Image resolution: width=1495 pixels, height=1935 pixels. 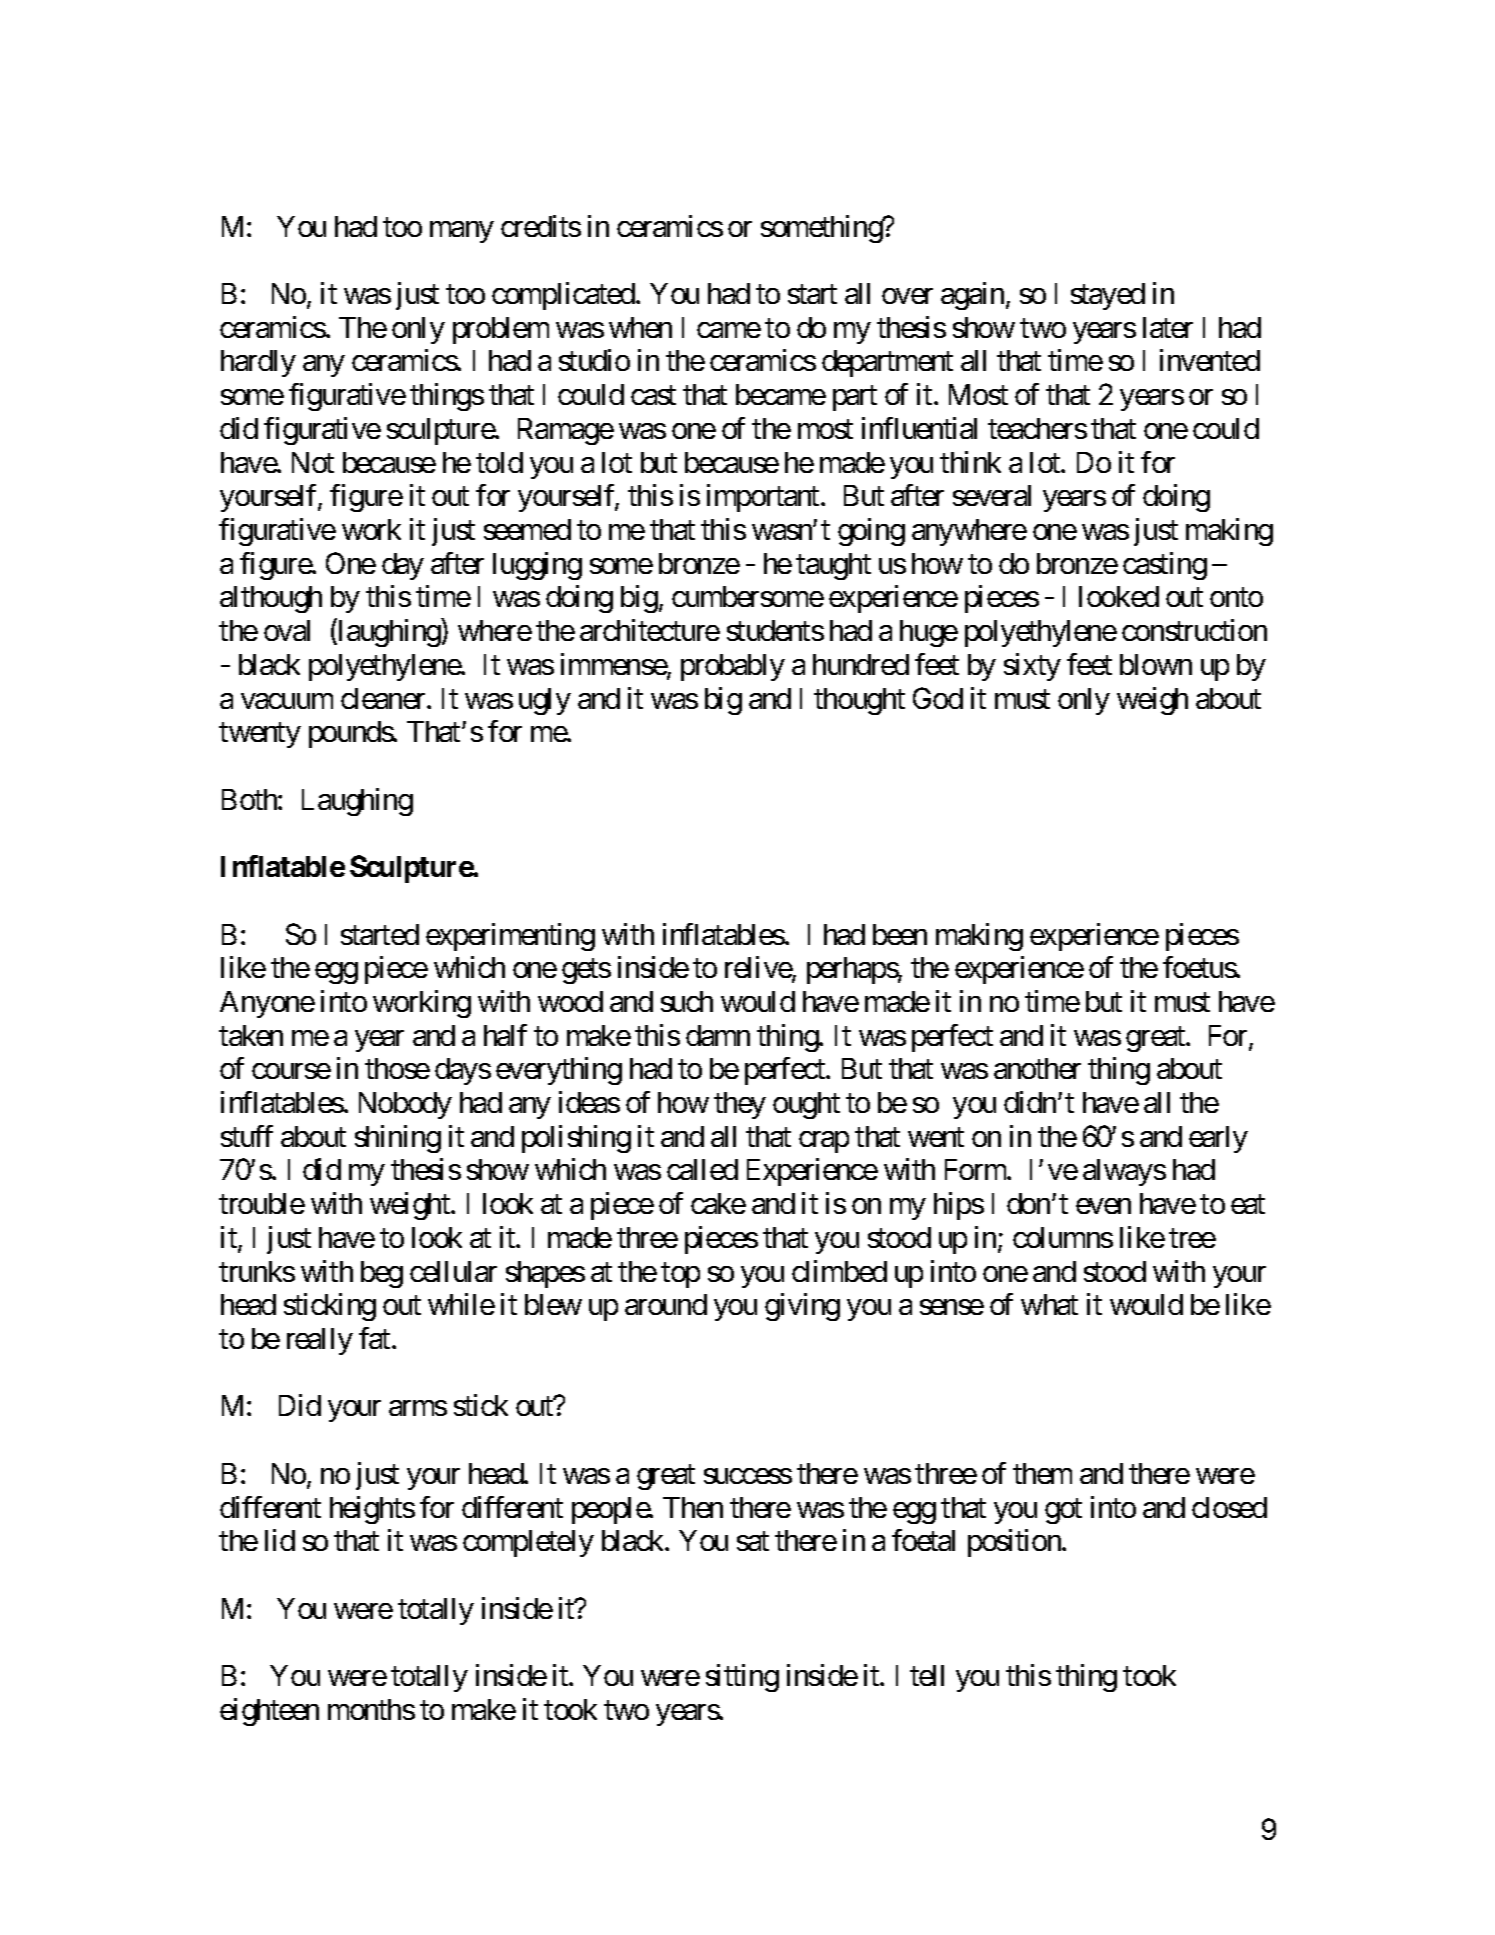 I want to click on another, so click(x=1037, y=1068).
